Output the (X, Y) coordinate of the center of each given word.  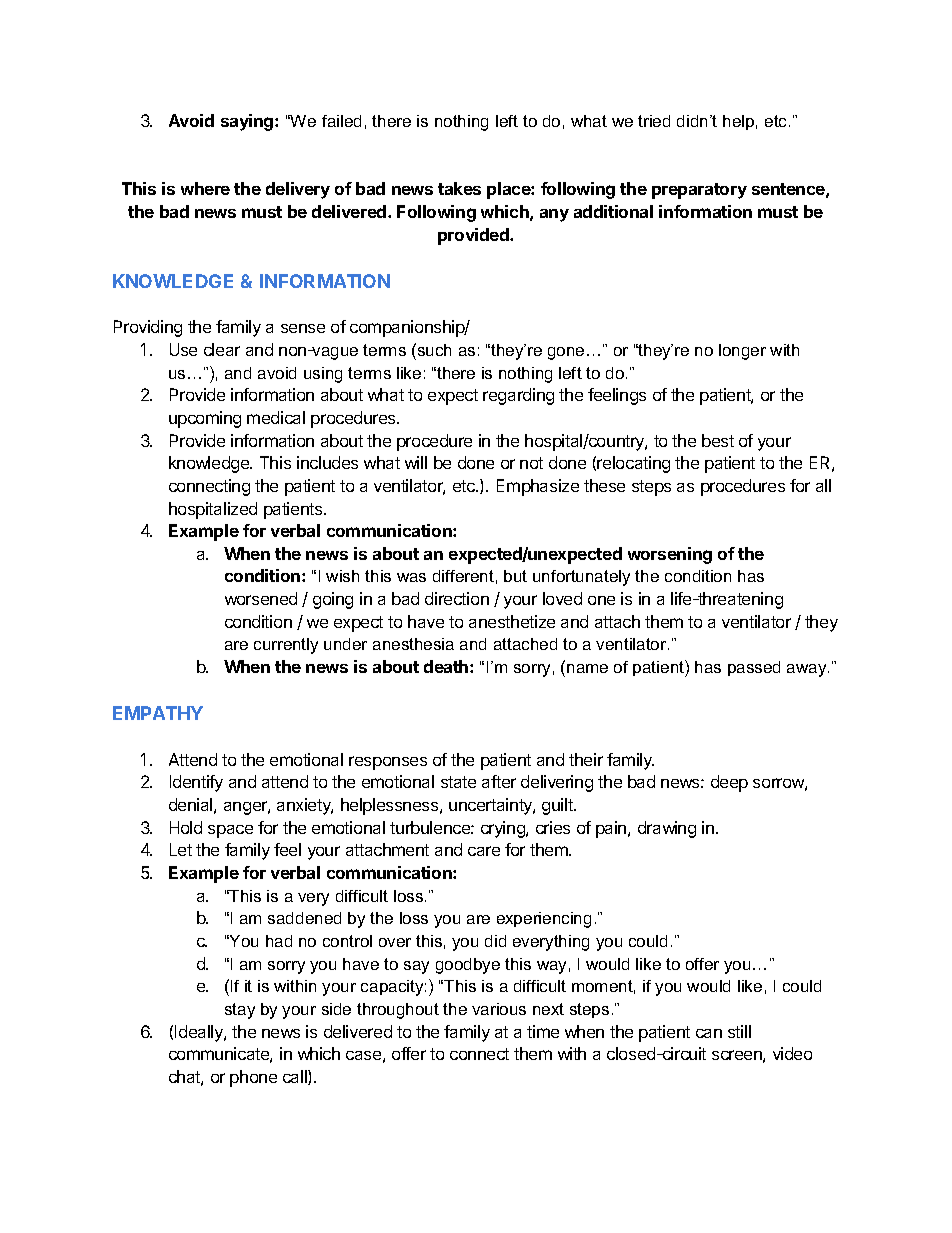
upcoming (205, 419)
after (499, 781)
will (416, 462)
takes (459, 188)
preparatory (699, 191)
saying (248, 122)
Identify (196, 783)
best (718, 440)
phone (253, 1078)
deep (729, 783)
